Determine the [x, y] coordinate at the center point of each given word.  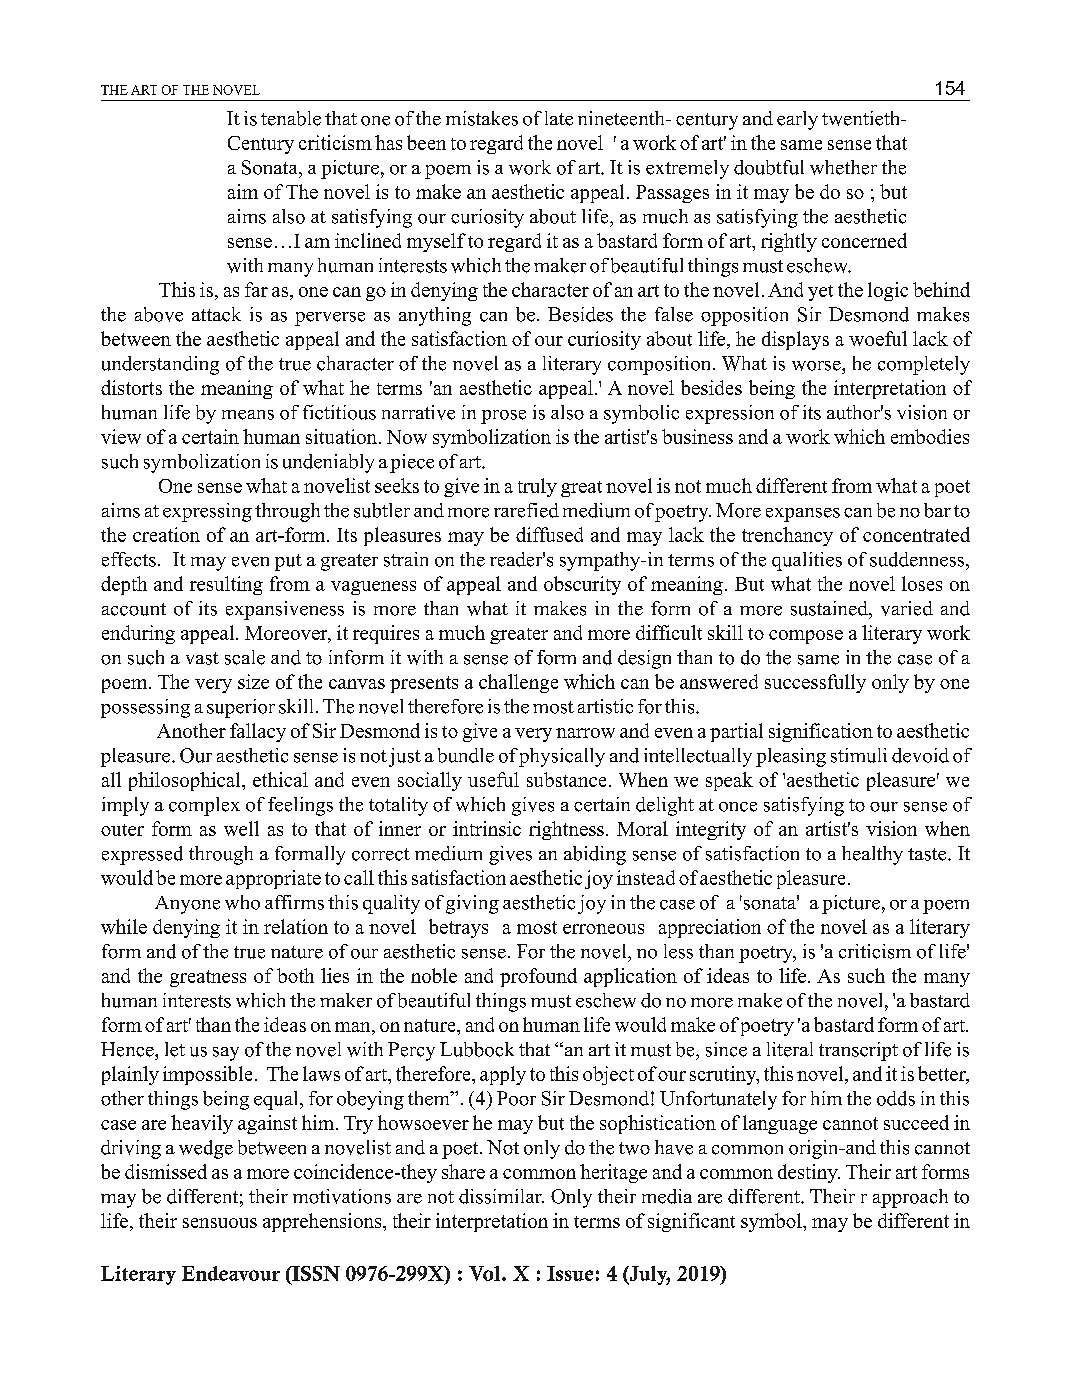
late [559, 118]
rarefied [526, 510]
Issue [570, 1273]
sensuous [220, 1223]
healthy [872, 855]
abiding [595, 855]
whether [843, 167]
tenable [291, 118]
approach [910, 1198]
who [242, 902]
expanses [803, 515]
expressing [207, 512]
